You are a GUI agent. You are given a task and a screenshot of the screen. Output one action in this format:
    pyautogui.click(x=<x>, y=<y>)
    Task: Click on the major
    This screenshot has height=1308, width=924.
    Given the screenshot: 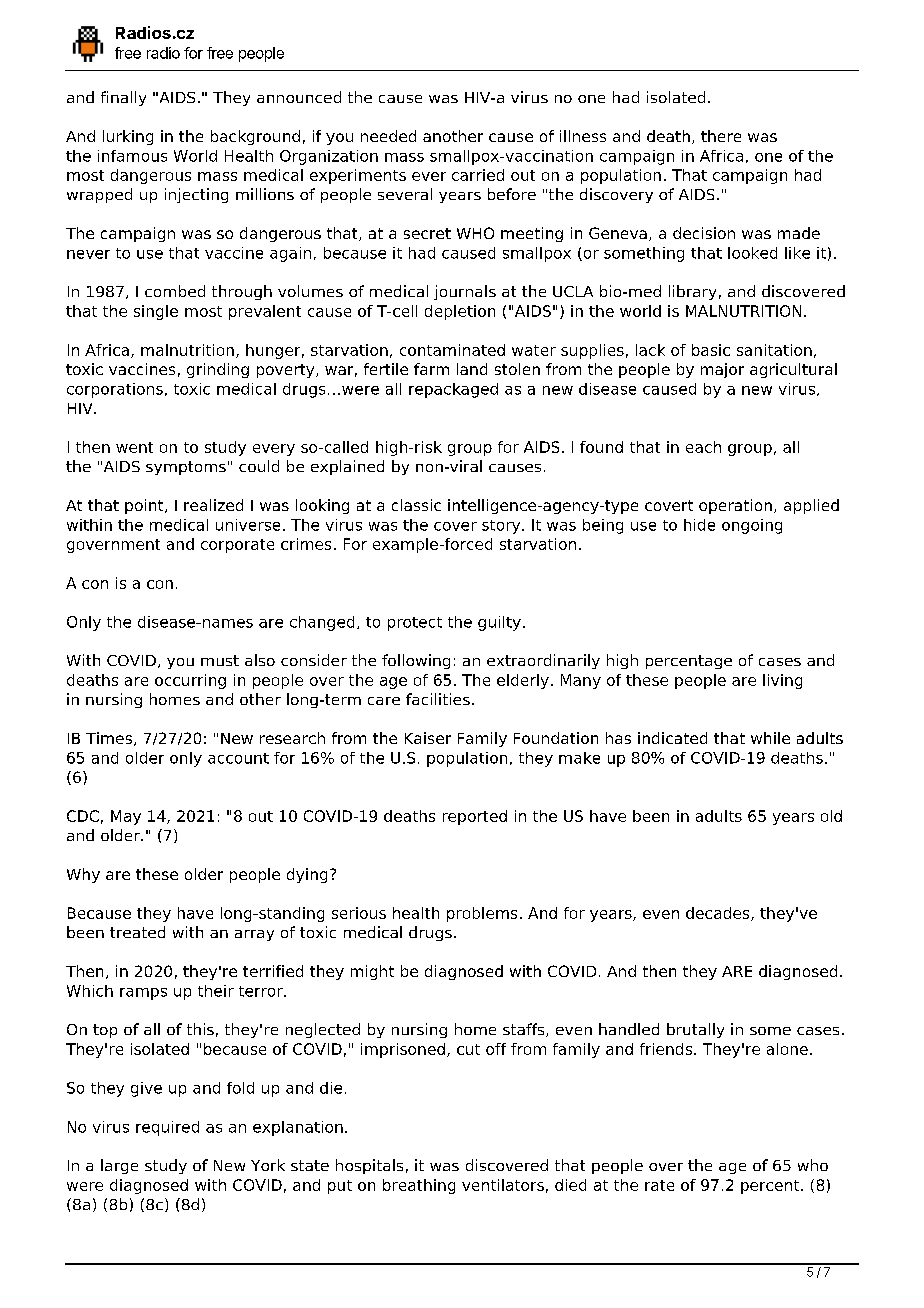 What is the action you would take?
    pyautogui.click(x=722, y=370)
